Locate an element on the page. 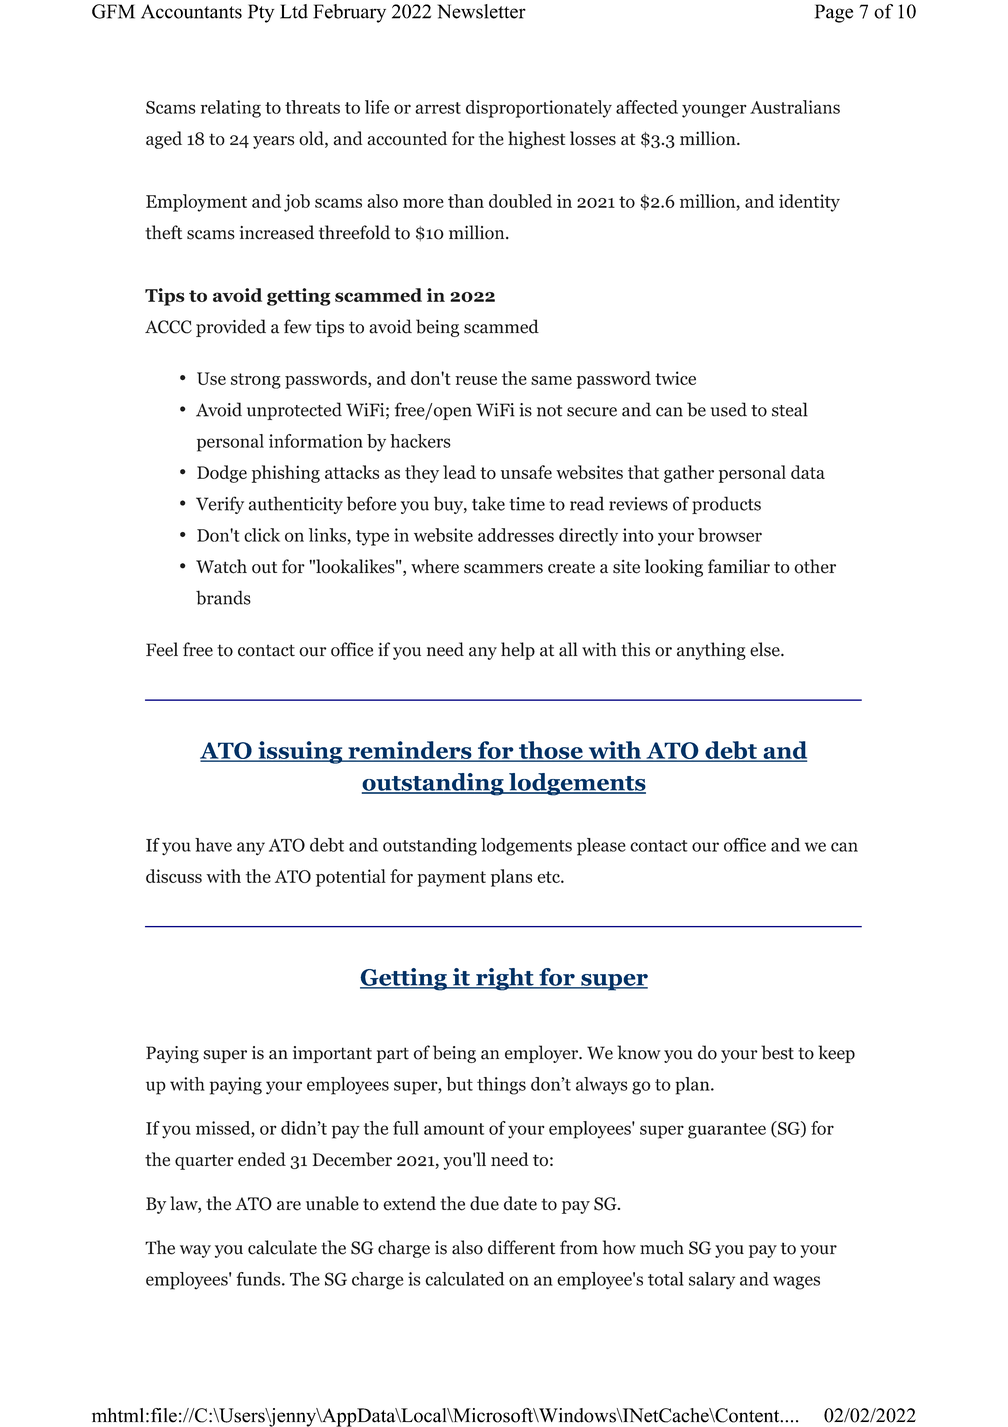  provided is located at coordinates (231, 328).
